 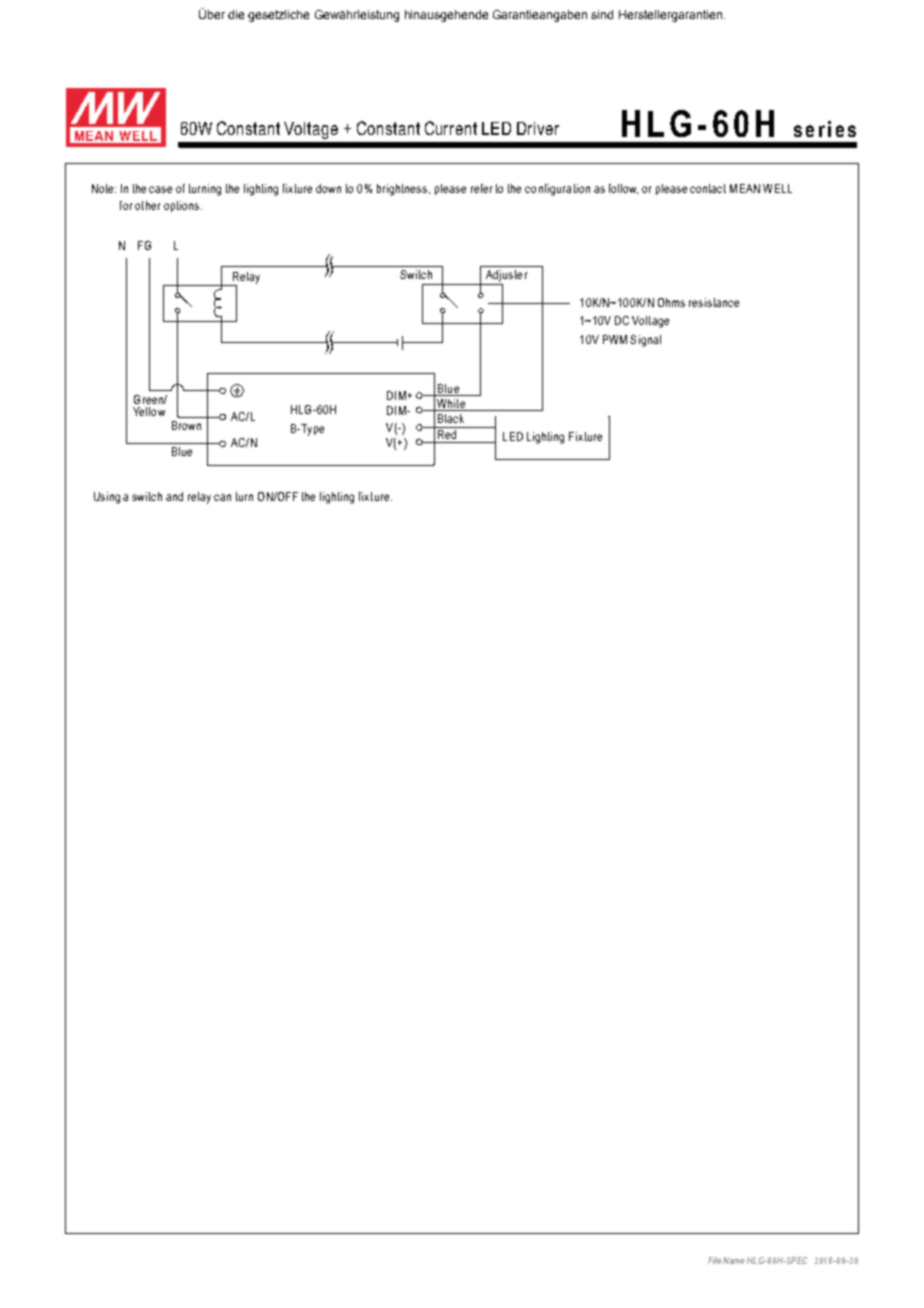 I want to click on Signal, so click(x=645, y=341).
